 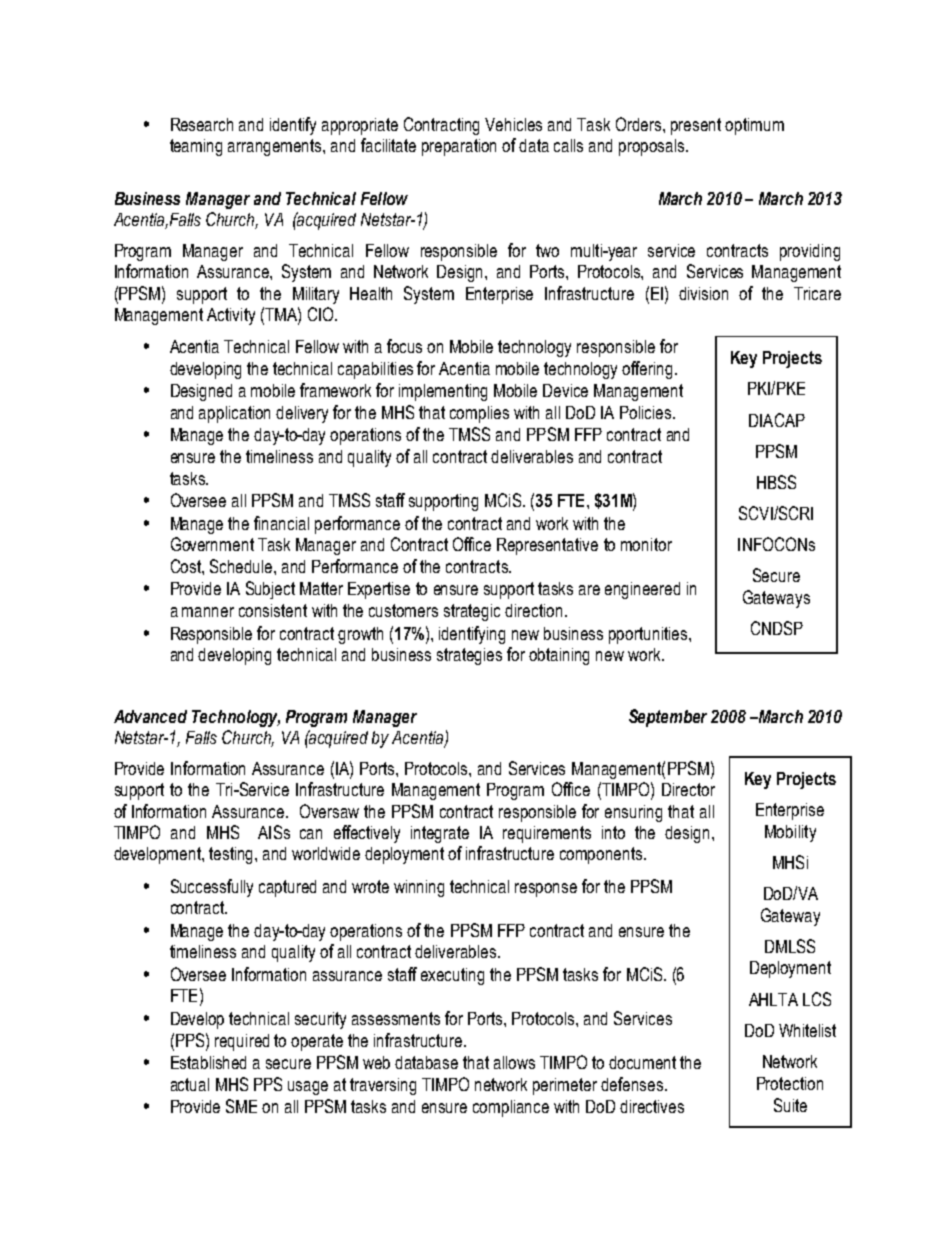 What do you see at coordinates (440, 834) in the screenshot?
I see `integrate` at bounding box center [440, 834].
